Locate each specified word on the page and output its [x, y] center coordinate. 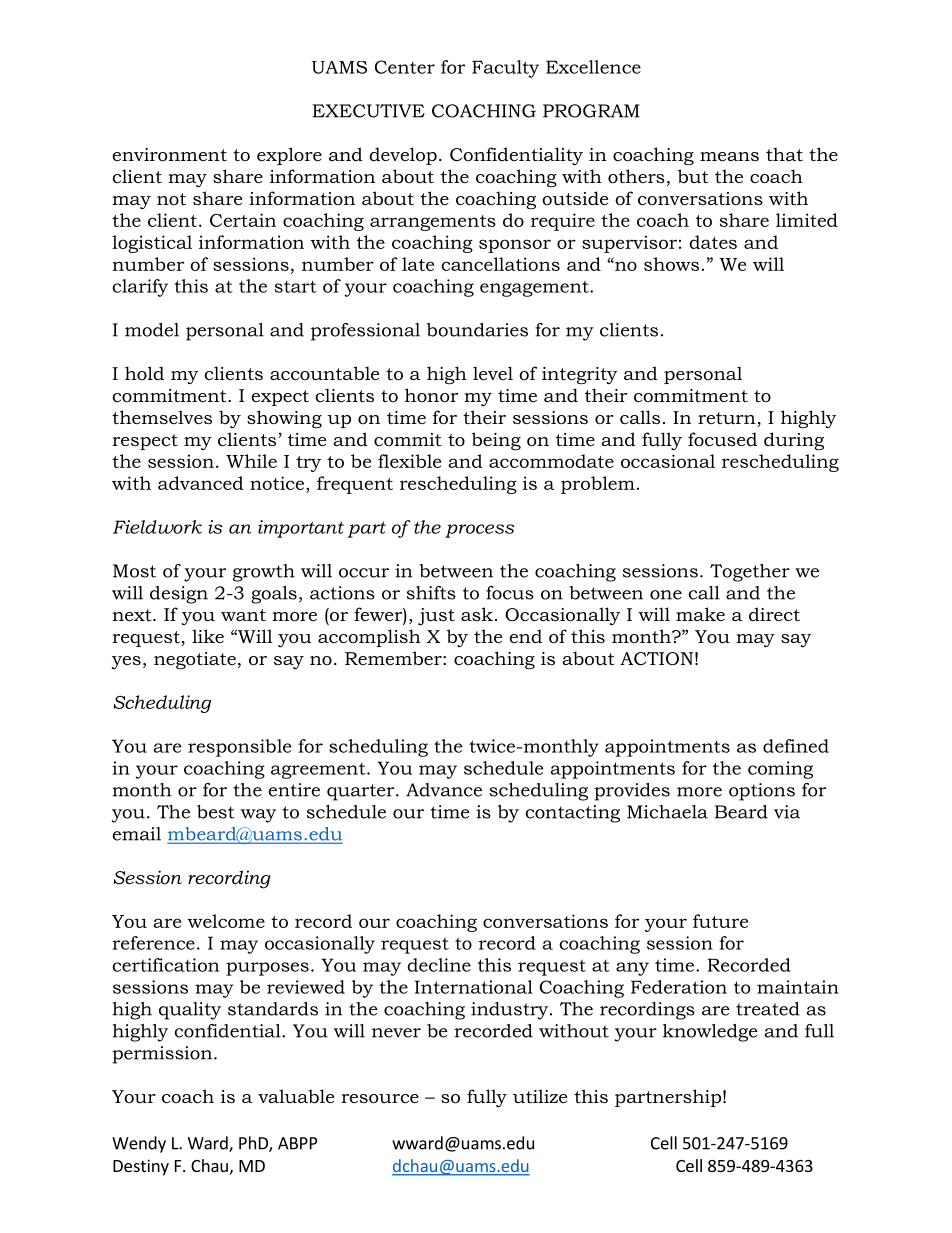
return [728, 419]
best [216, 812]
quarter [362, 792]
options [762, 792]
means [729, 156]
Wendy [139, 1144]
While [251, 461]
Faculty [505, 69]
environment [169, 155]
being [496, 441]
